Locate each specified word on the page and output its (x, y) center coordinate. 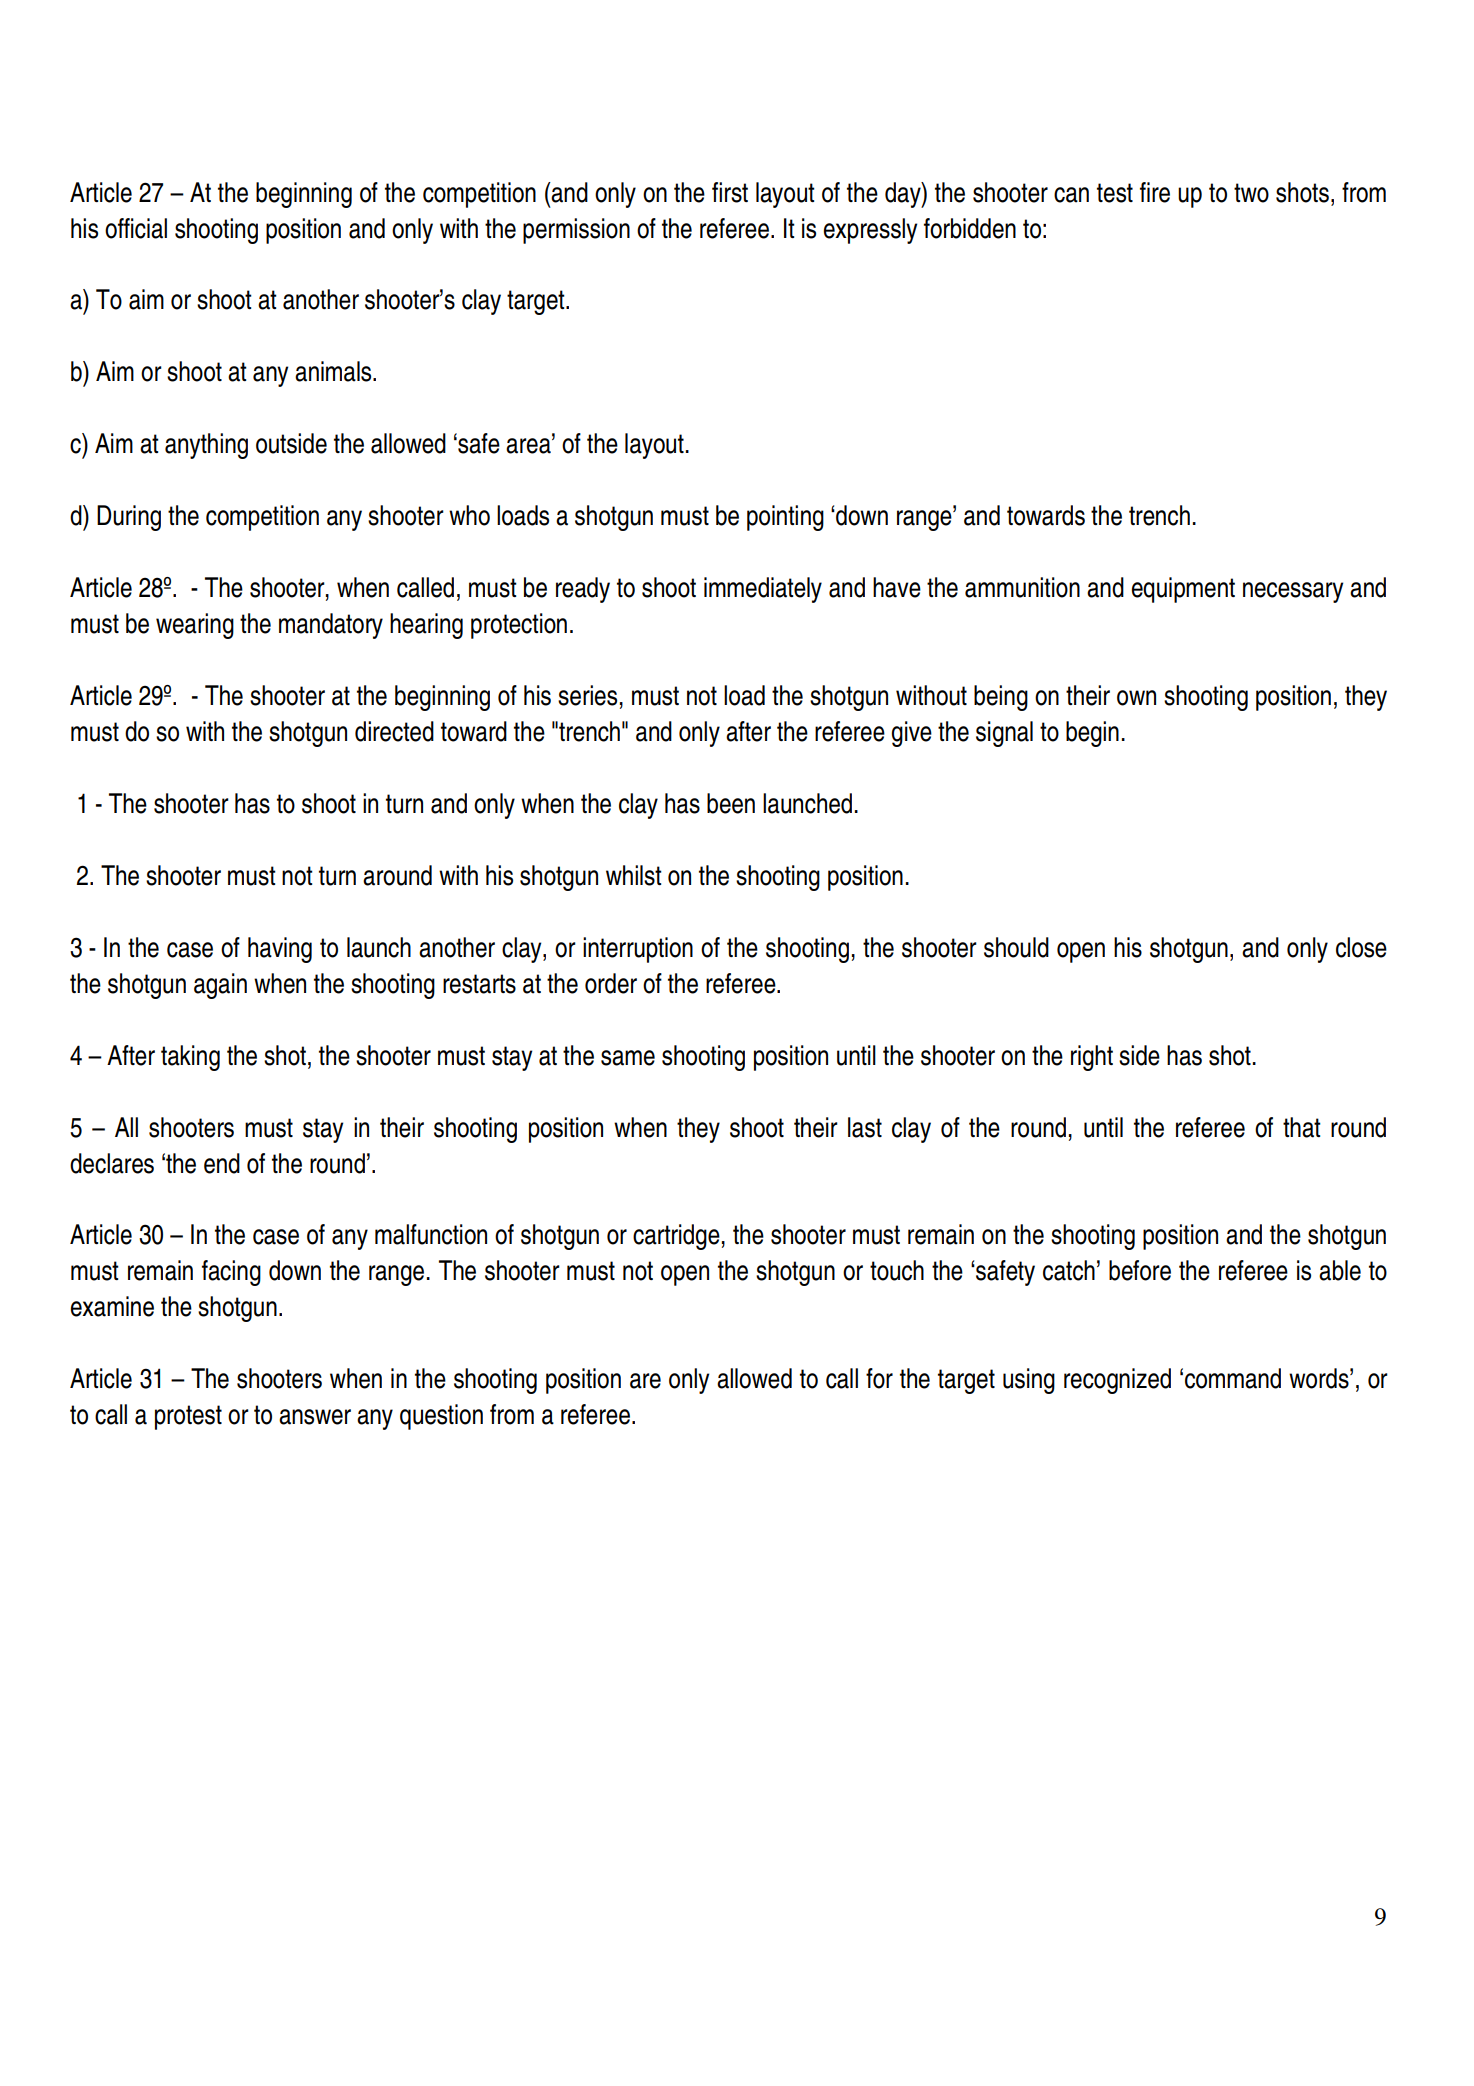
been (731, 803)
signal (1004, 734)
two (1251, 193)
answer (315, 1417)
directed (394, 731)
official (136, 228)
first (730, 192)
